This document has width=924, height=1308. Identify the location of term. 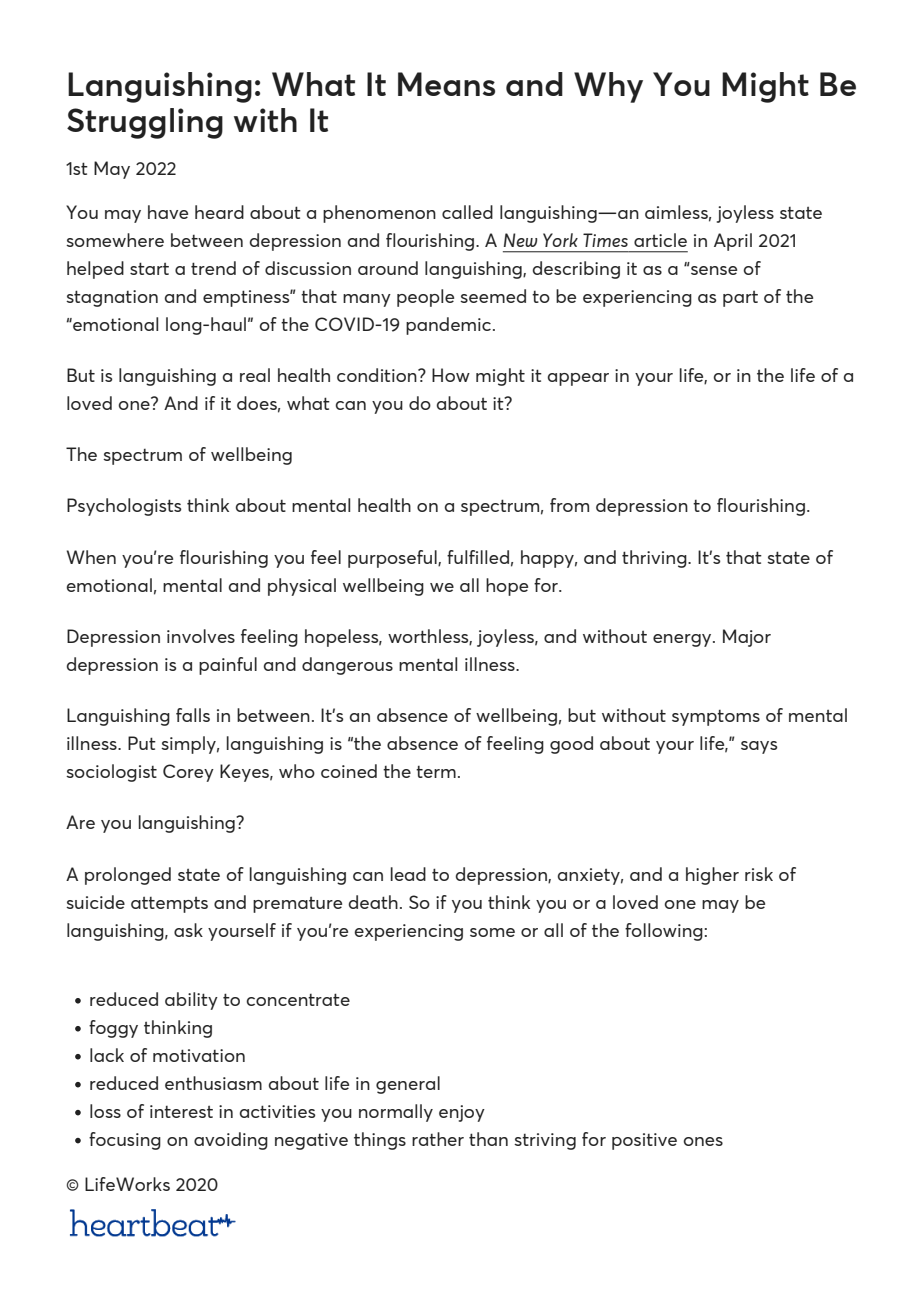
(436, 772).
